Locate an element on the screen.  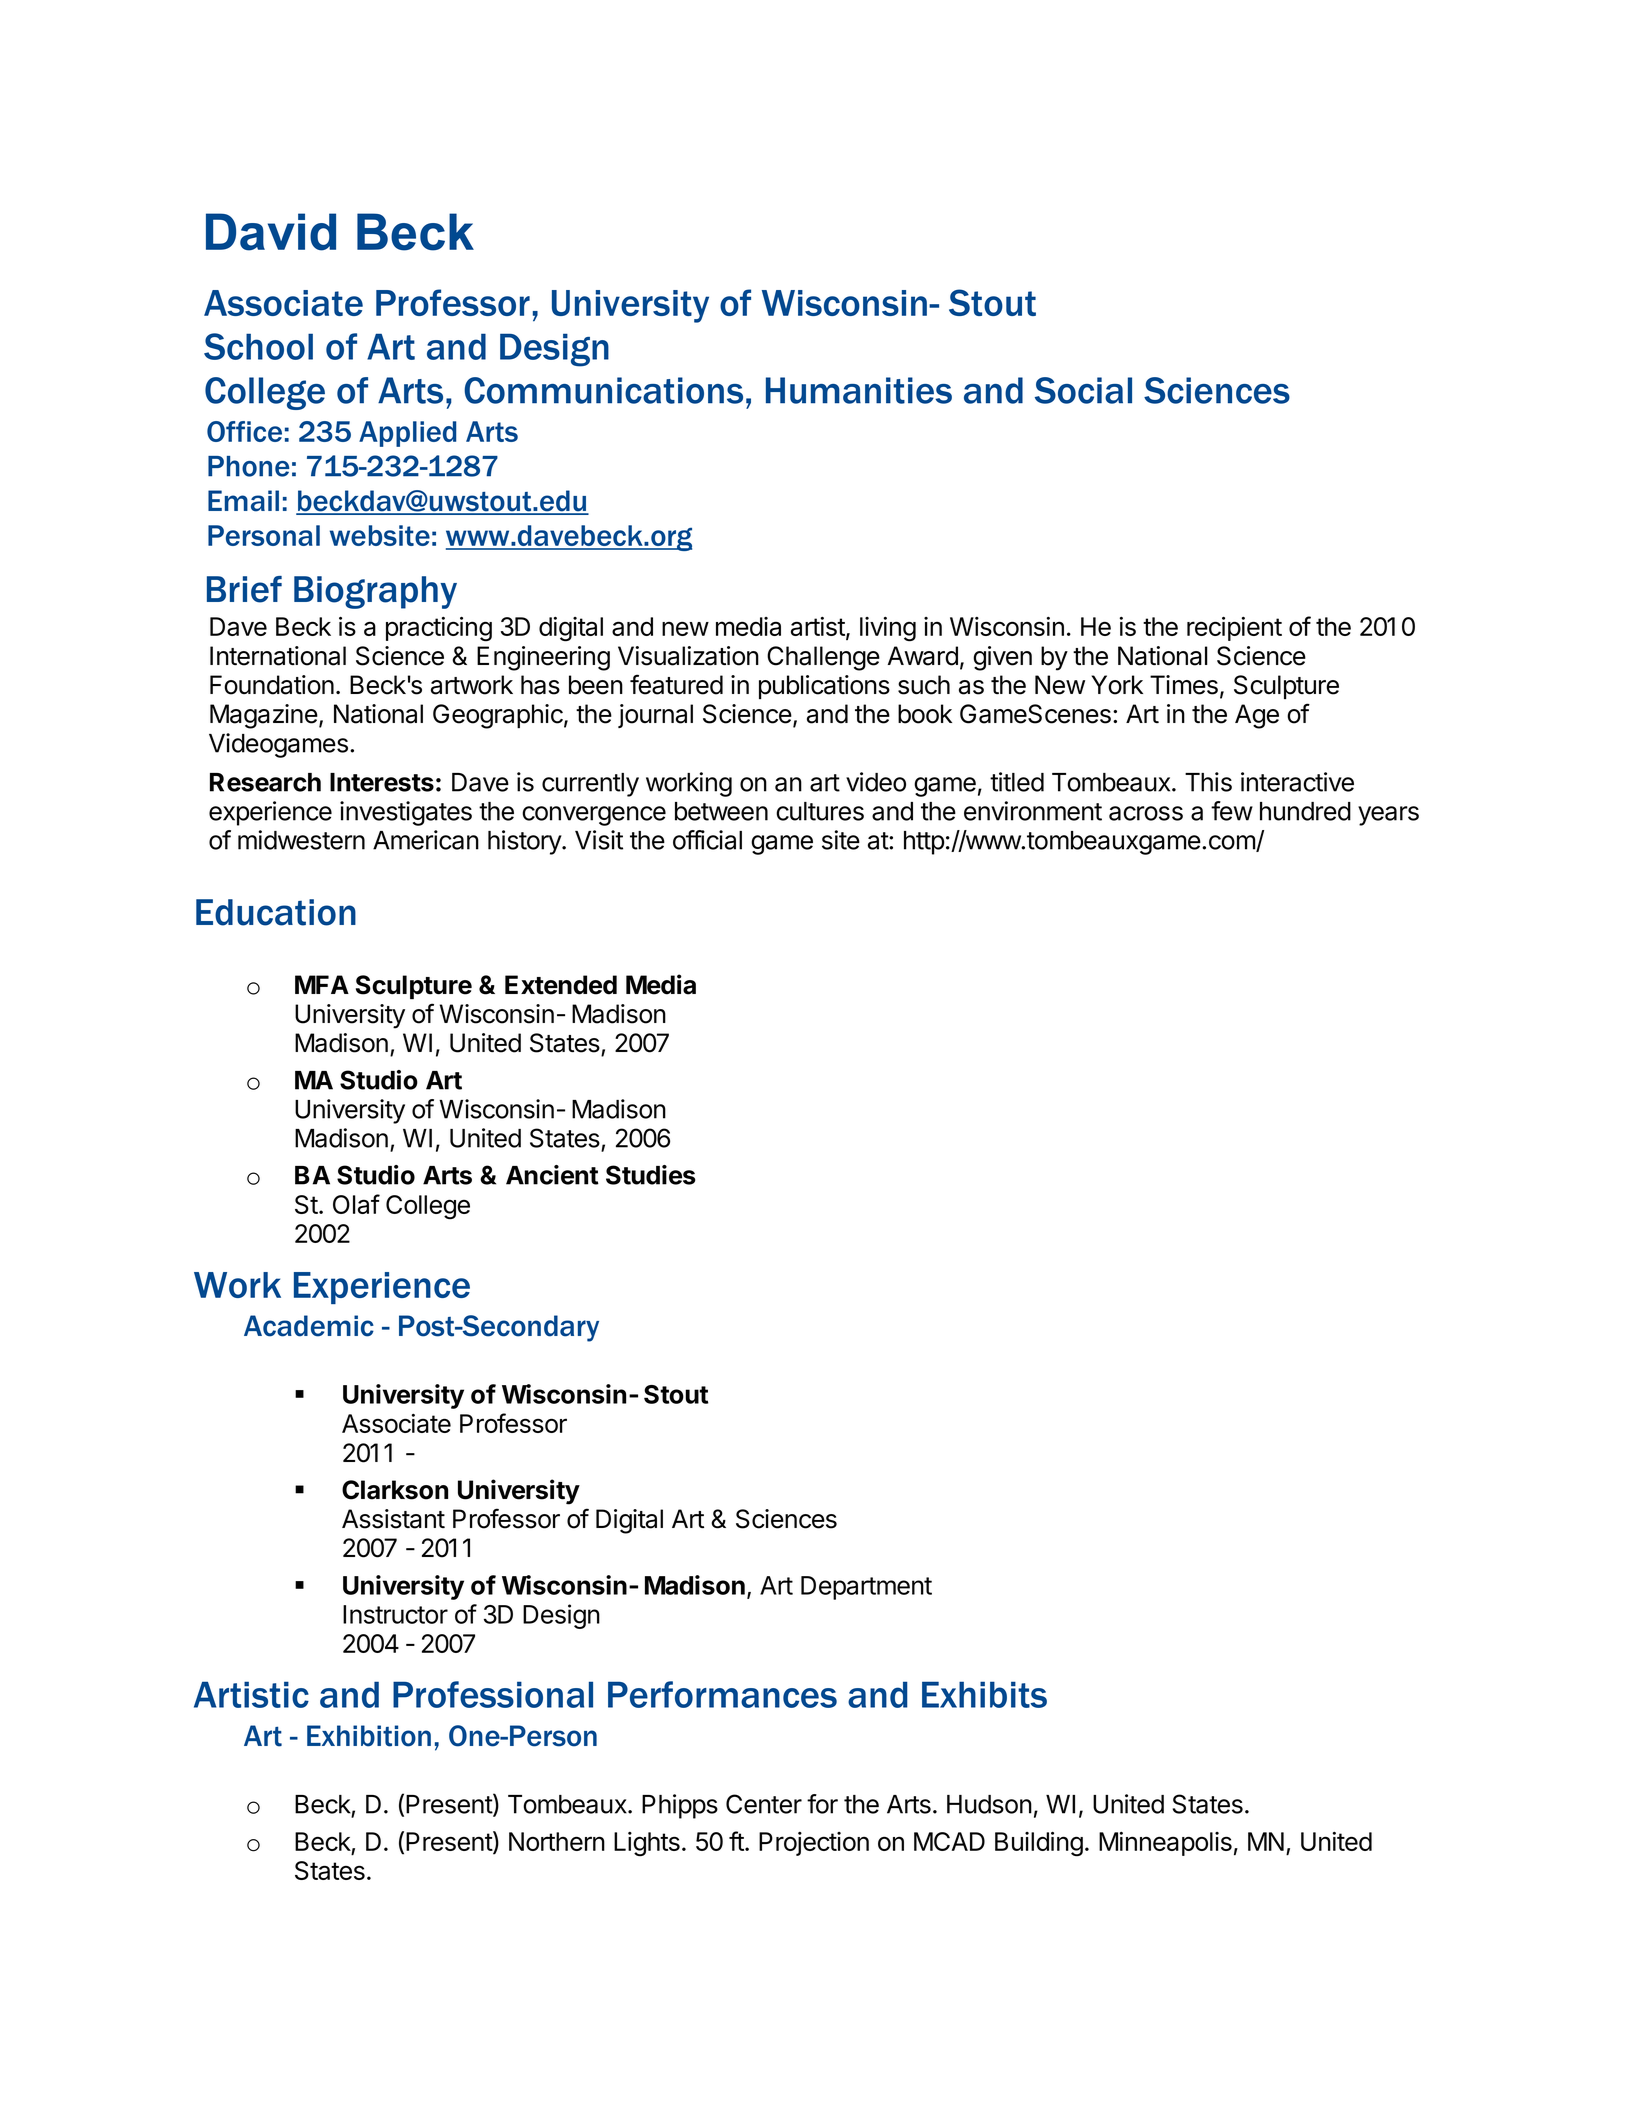
Clarkson is located at coordinates (395, 1490).
